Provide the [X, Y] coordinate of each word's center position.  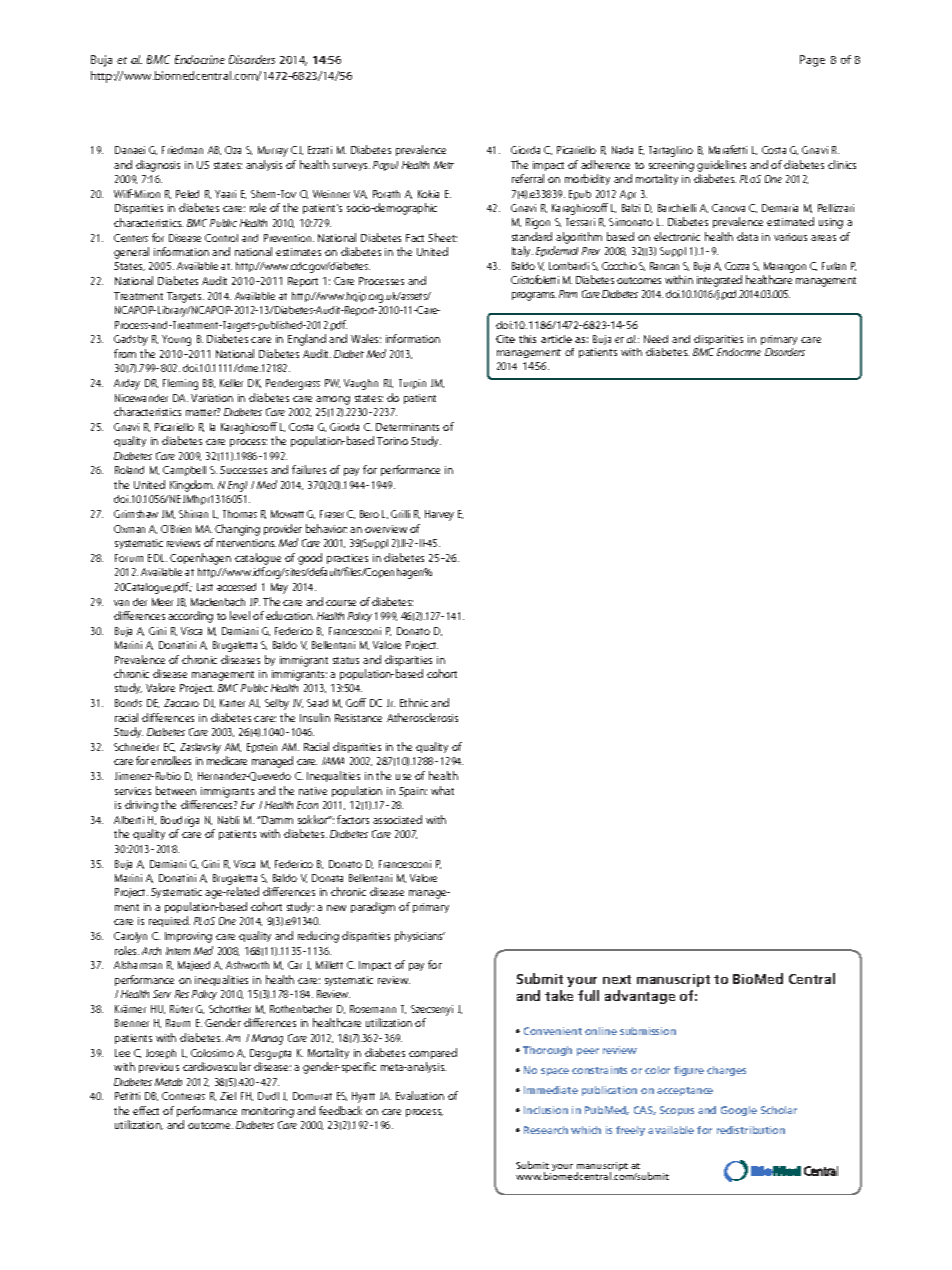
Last [205, 587]
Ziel [228, 1096]
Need [656, 339]
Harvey [439, 515]
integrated [719, 281]
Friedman [182, 150]
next [617, 979]
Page [812, 61]
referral [528, 178]
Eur [248, 805]
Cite [505, 339]
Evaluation [420, 1095]
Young [176, 340]
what [442, 790]
